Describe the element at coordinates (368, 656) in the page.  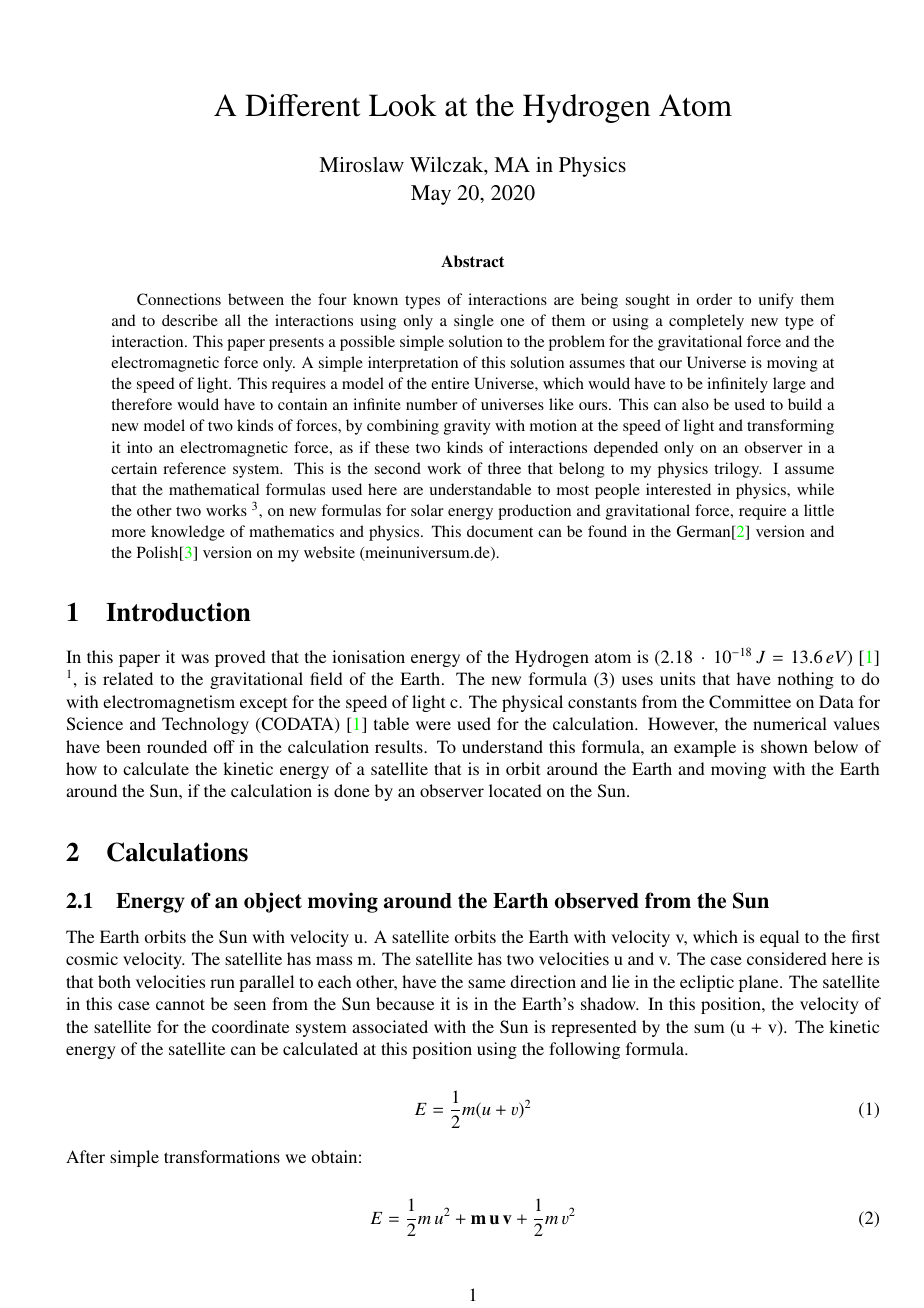
I see `ionisation` at that location.
